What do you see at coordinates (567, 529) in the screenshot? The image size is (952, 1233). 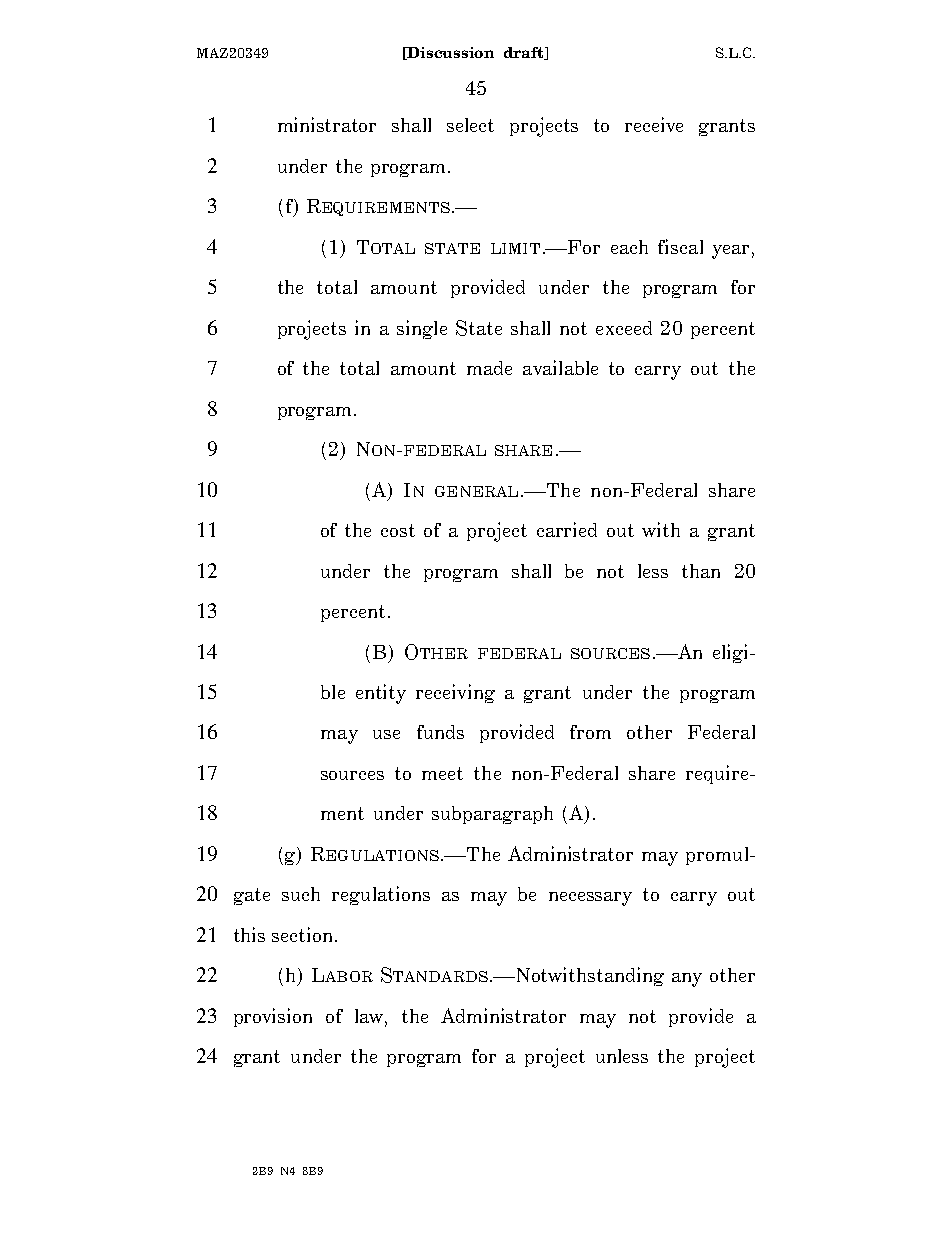 I see `carried` at bounding box center [567, 529].
